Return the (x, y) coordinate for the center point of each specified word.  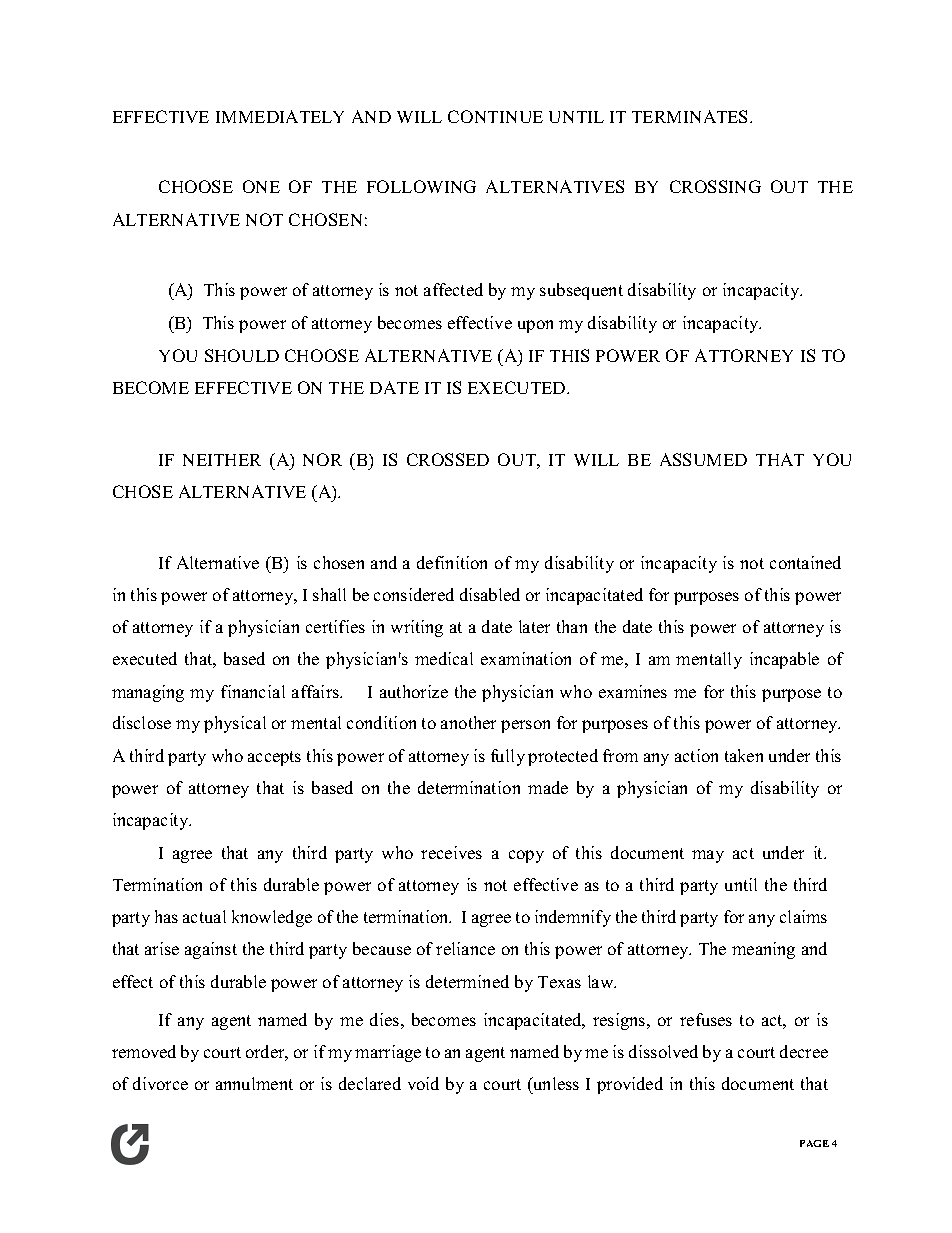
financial (253, 691)
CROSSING (715, 186)
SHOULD (242, 355)
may (708, 856)
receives (451, 852)
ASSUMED (703, 459)
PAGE (814, 1143)
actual (204, 916)
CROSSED (448, 459)
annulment (254, 1083)
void (423, 1083)
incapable (784, 660)
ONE (261, 186)
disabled (490, 594)
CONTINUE (495, 116)
